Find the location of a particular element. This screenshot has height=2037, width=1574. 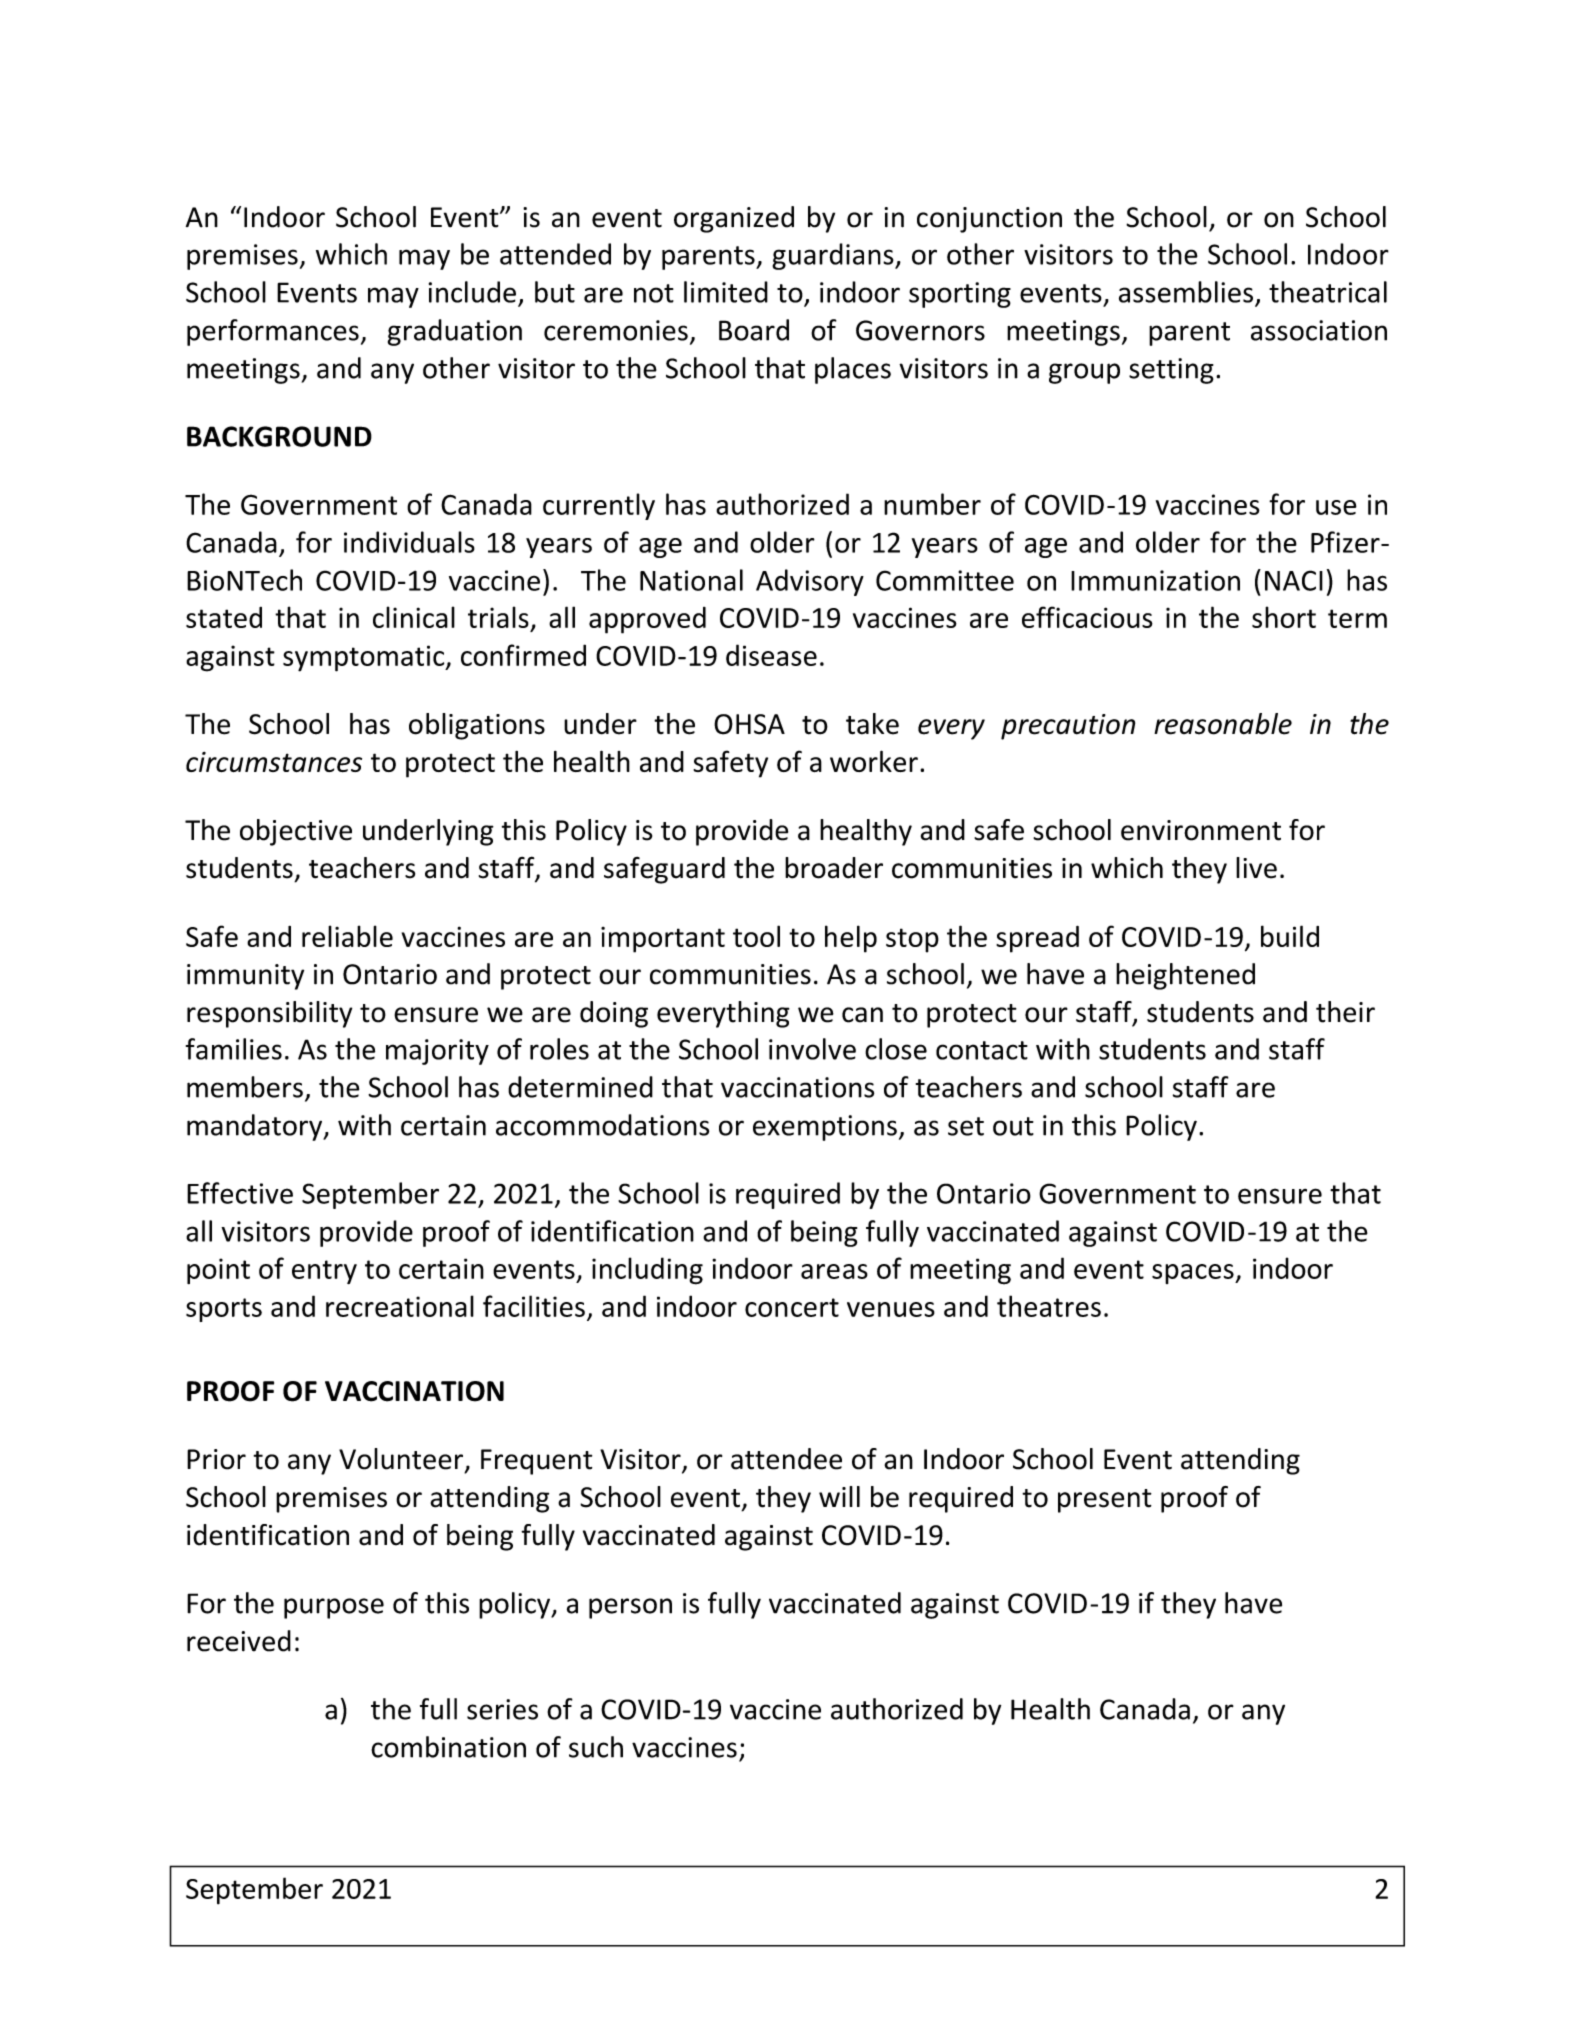

circumstances is located at coordinates (274, 762).
